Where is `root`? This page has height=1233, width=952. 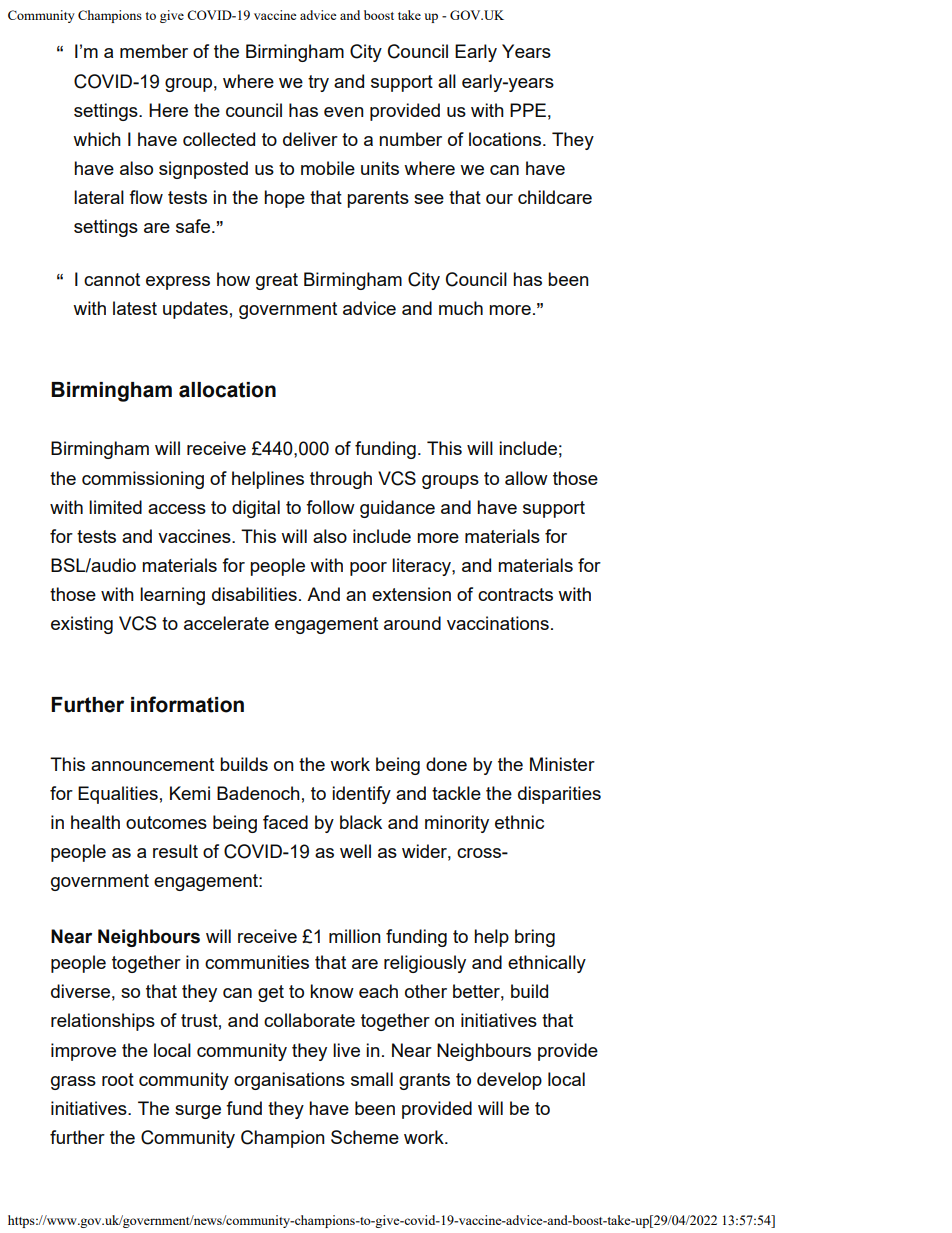
root is located at coordinates (118, 1079).
